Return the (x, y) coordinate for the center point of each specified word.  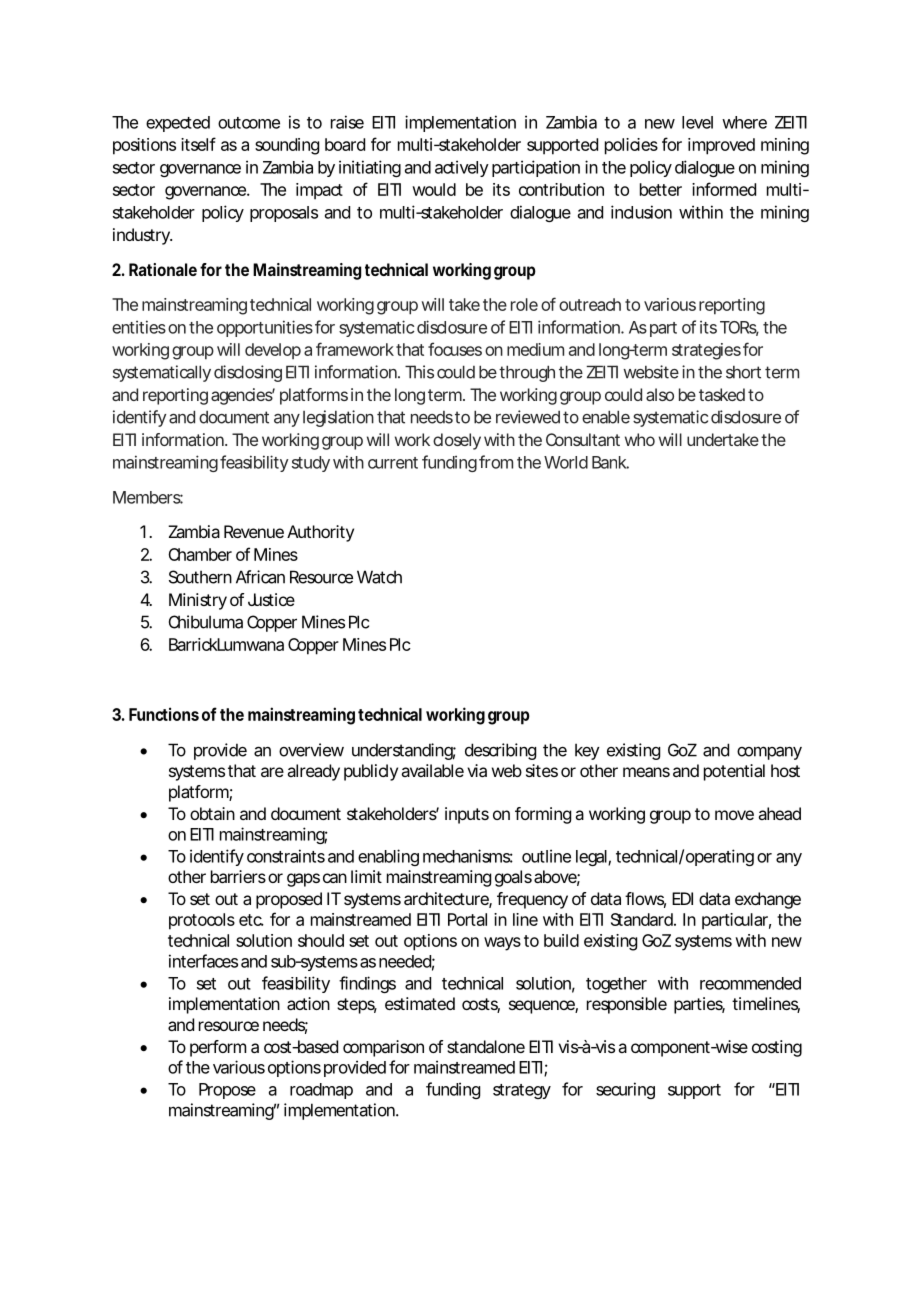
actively (462, 168)
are (272, 772)
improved (721, 146)
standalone (486, 1046)
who (640, 439)
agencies (243, 396)
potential (734, 772)
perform (218, 1048)
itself (198, 144)
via (477, 770)
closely (457, 441)
